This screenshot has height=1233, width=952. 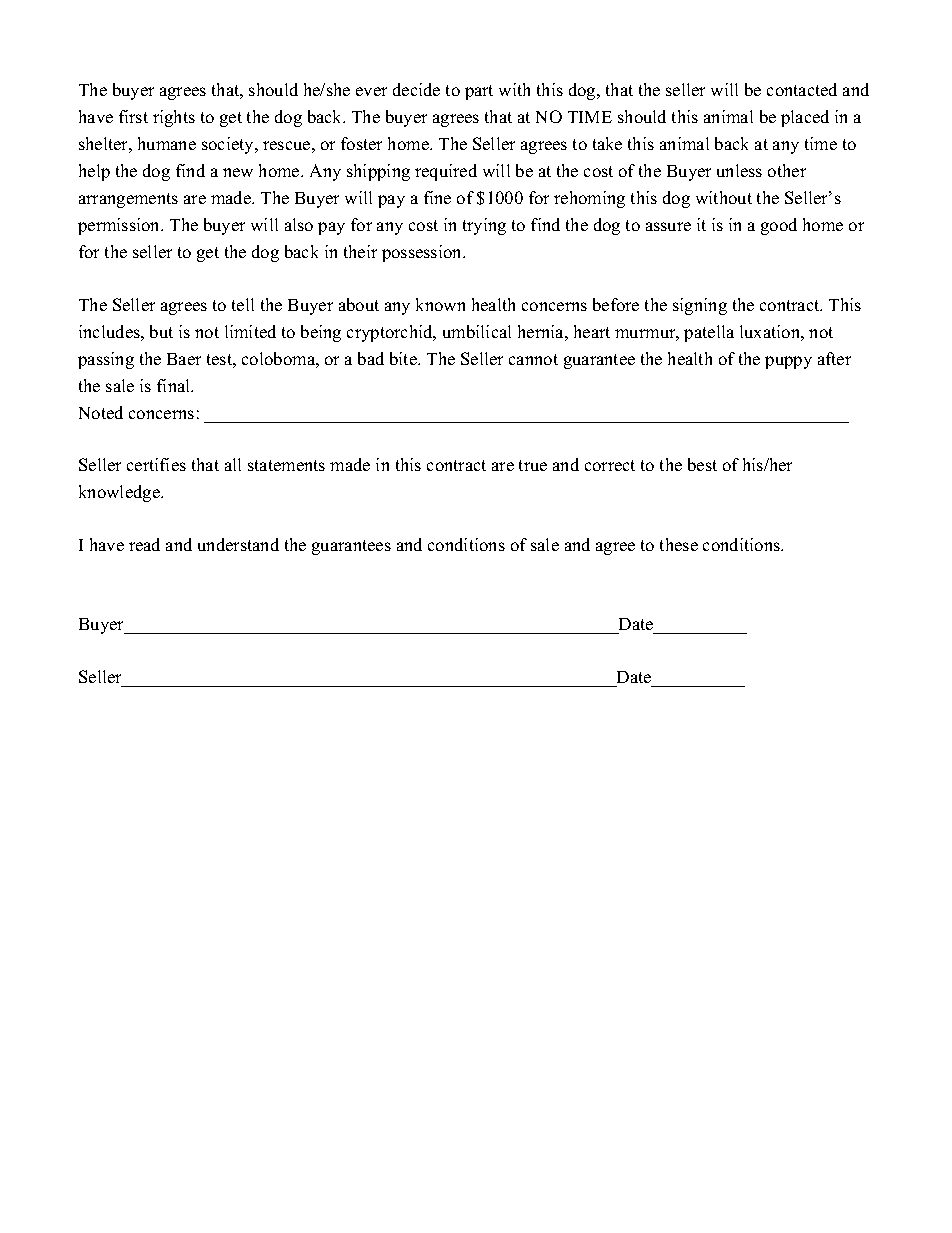 What do you see at coordinates (120, 226) in the screenshot?
I see `permission` at bounding box center [120, 226].
